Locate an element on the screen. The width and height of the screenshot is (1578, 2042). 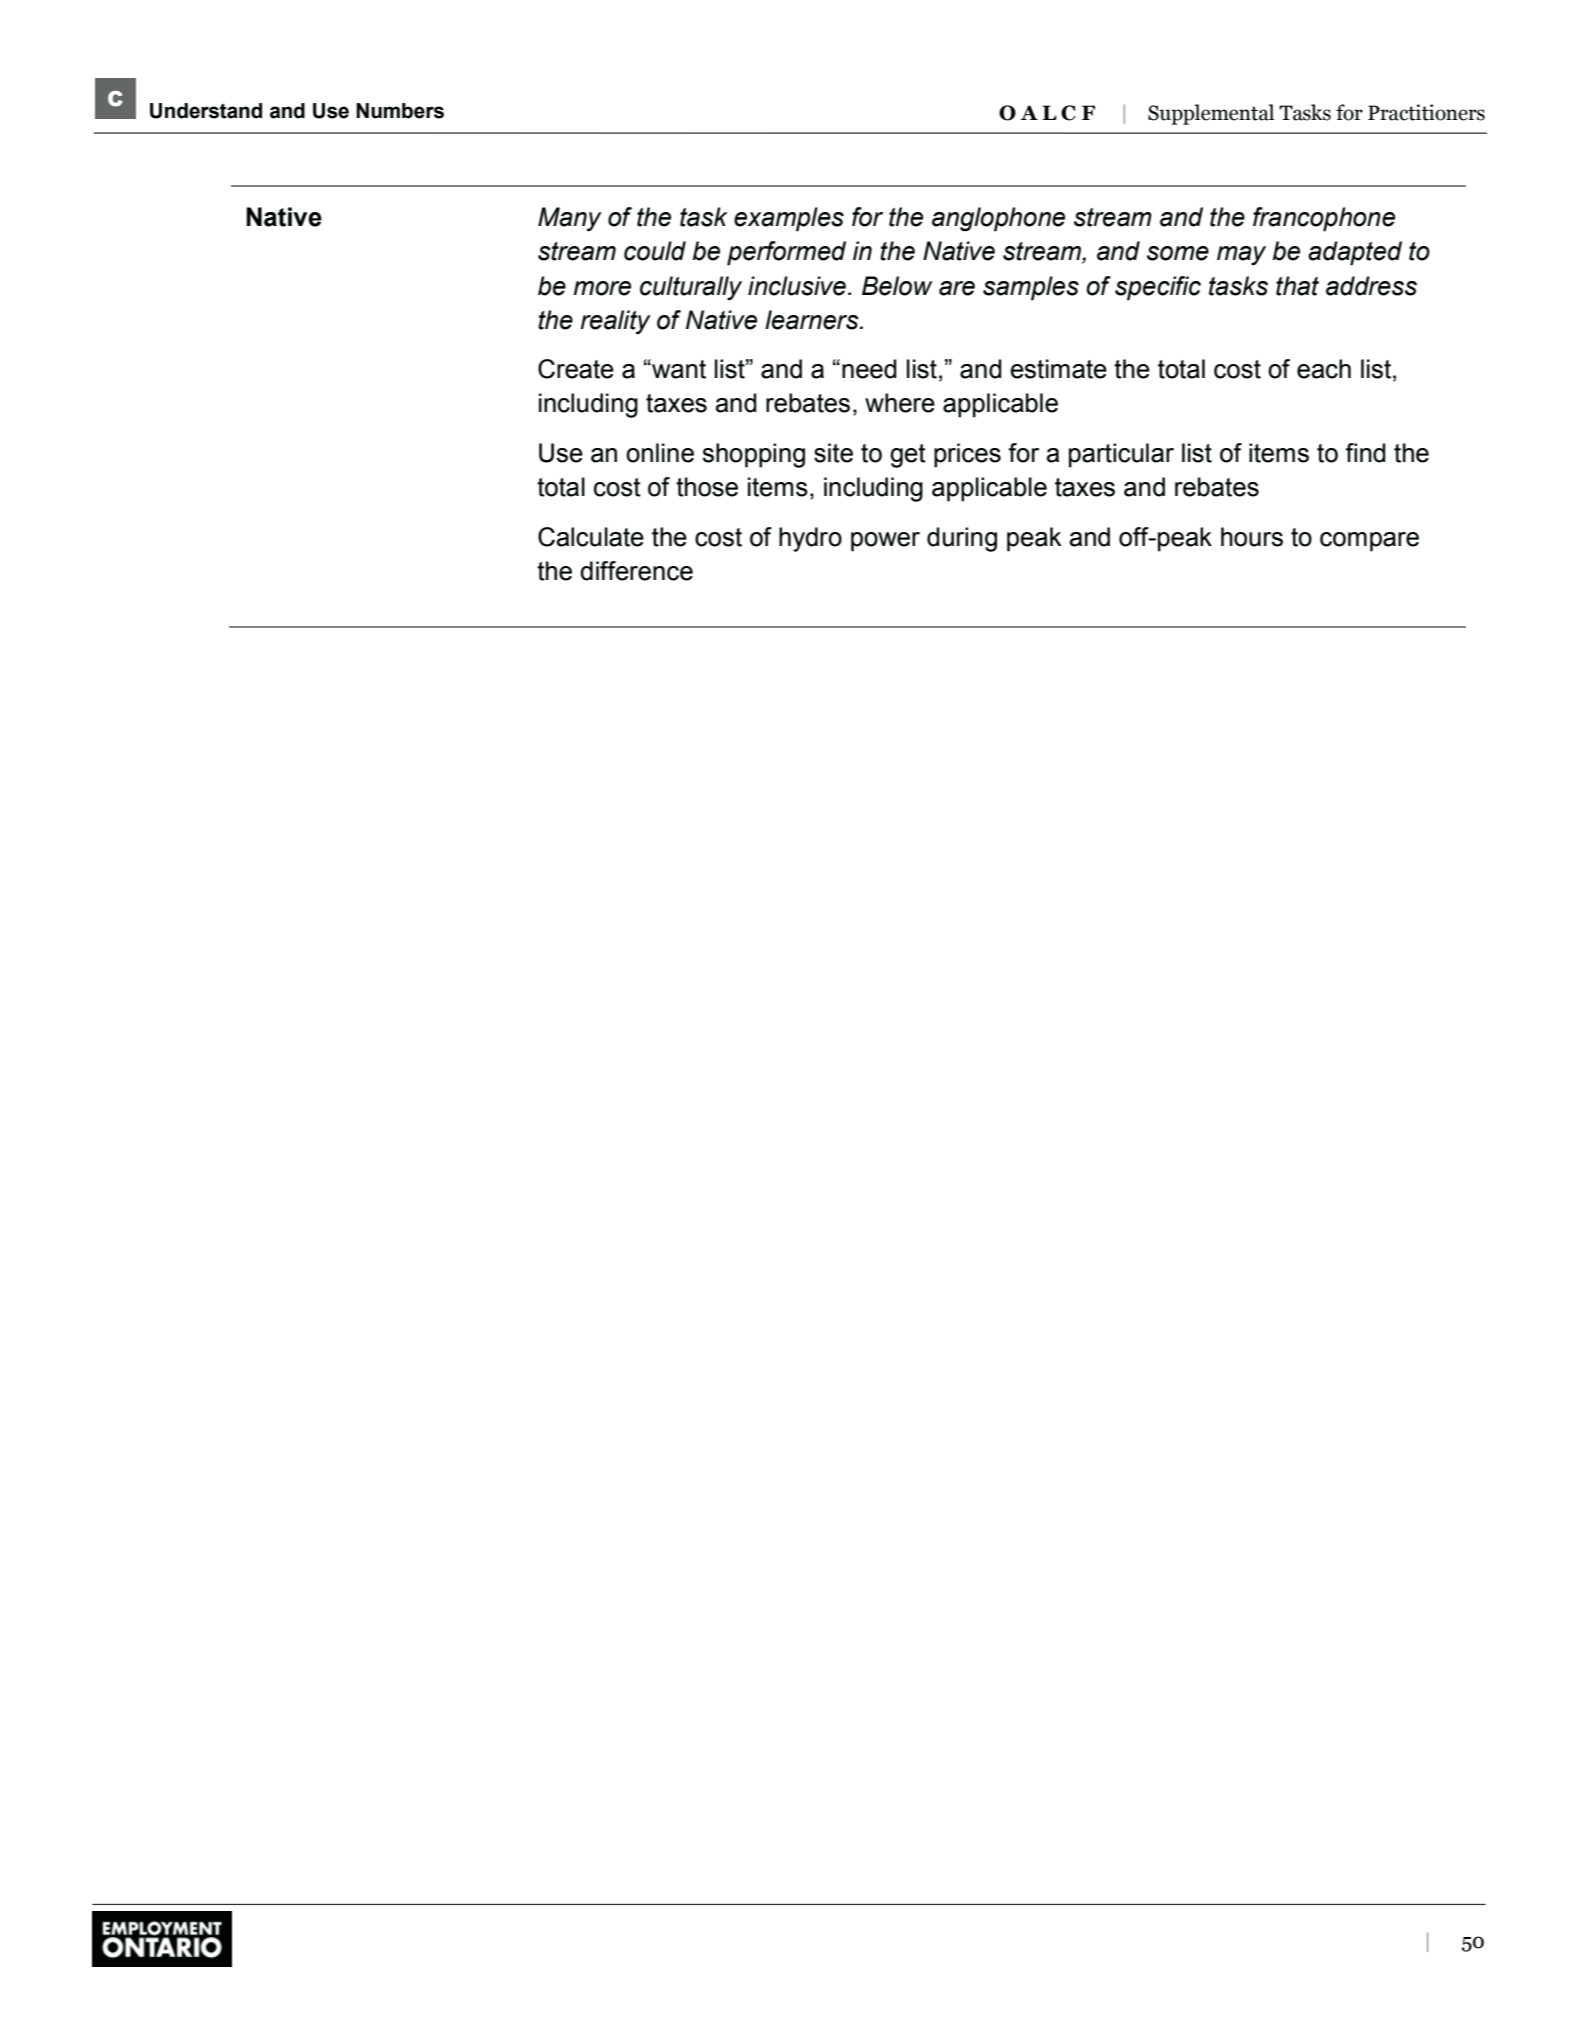
where is located at coordinates (900, 403).
